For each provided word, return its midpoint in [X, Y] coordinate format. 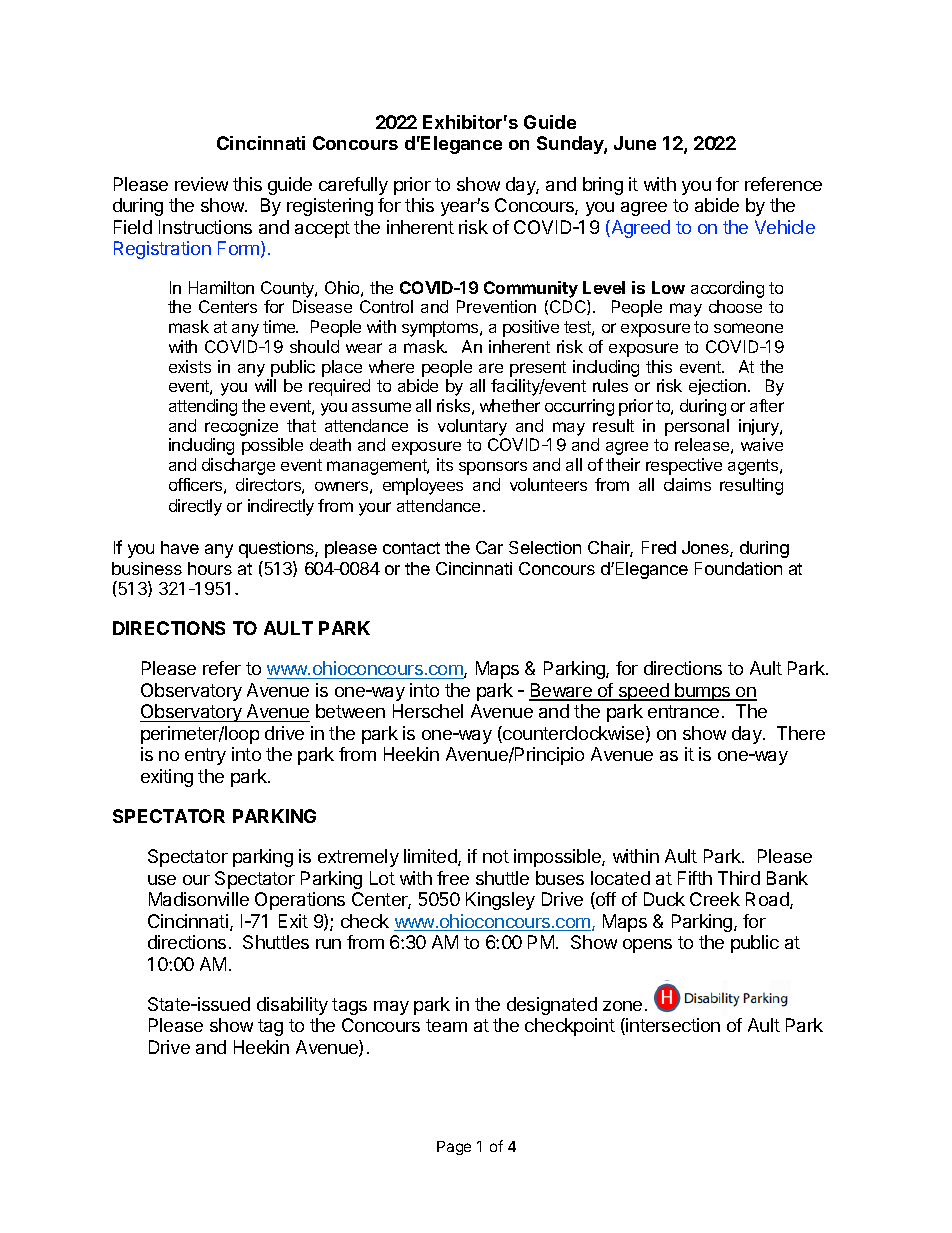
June [635, 143]
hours [210, 568]
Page [454, 1148]
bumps [703, 692]
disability [292, 1006]
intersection [672, 1026]
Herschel [428, 711]
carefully [353, 186]
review [201, 184]
